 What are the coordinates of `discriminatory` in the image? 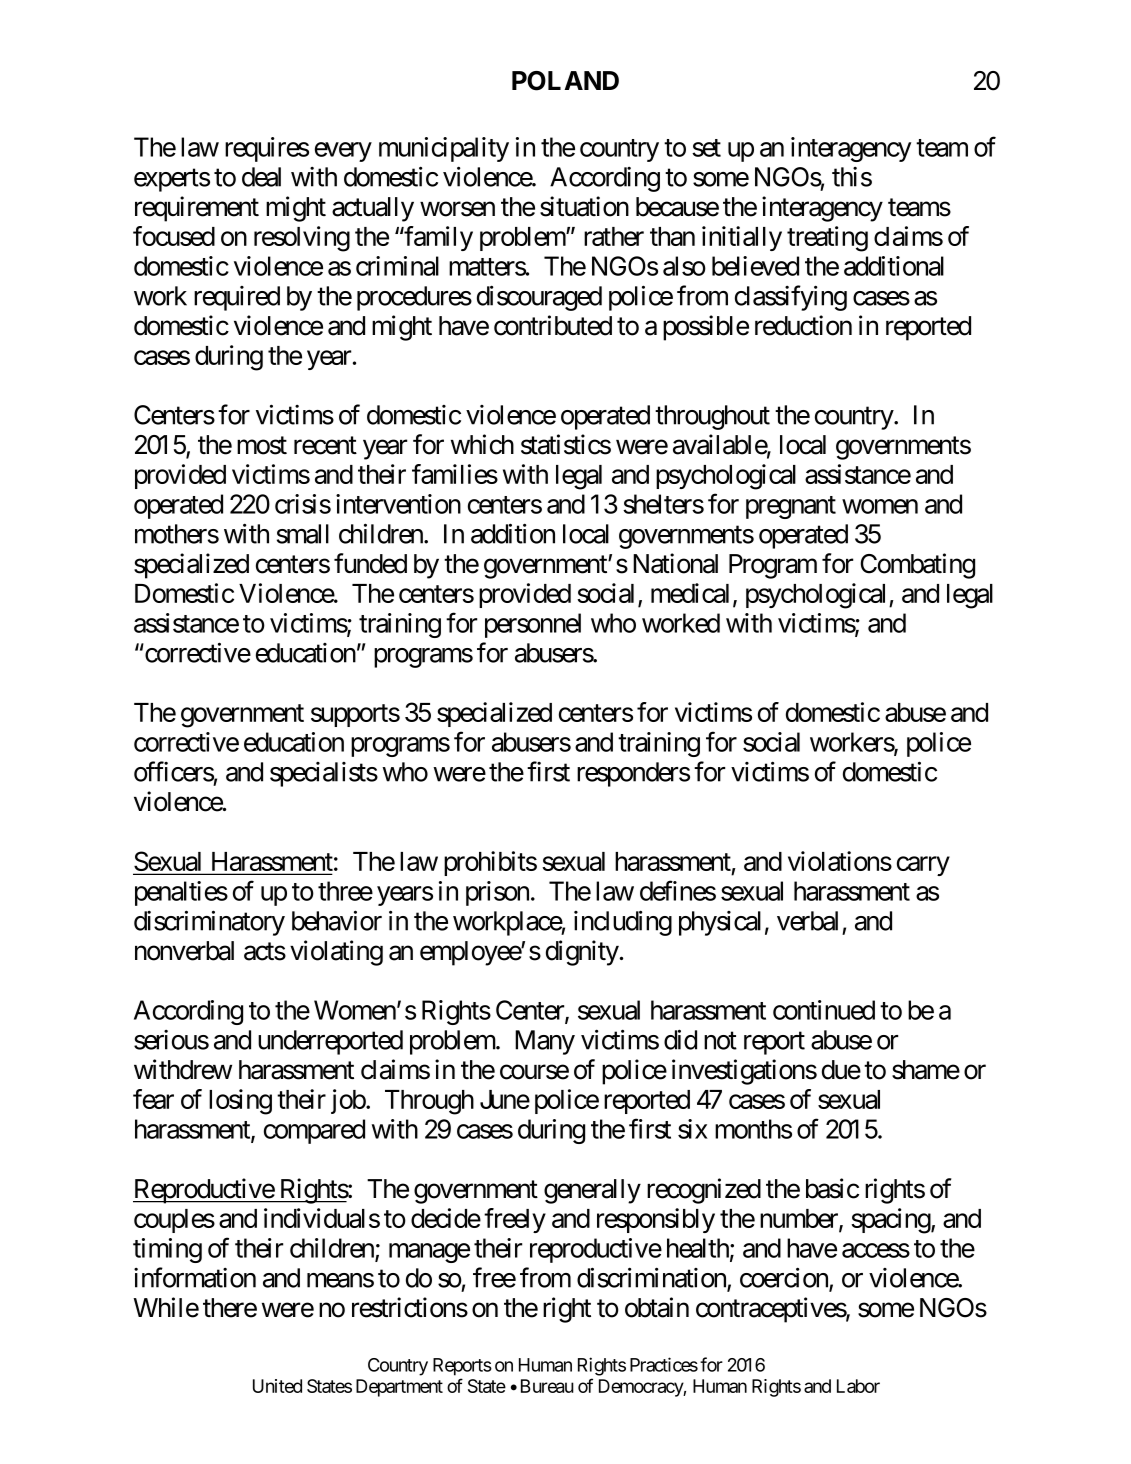 It's located at (209, 923).
